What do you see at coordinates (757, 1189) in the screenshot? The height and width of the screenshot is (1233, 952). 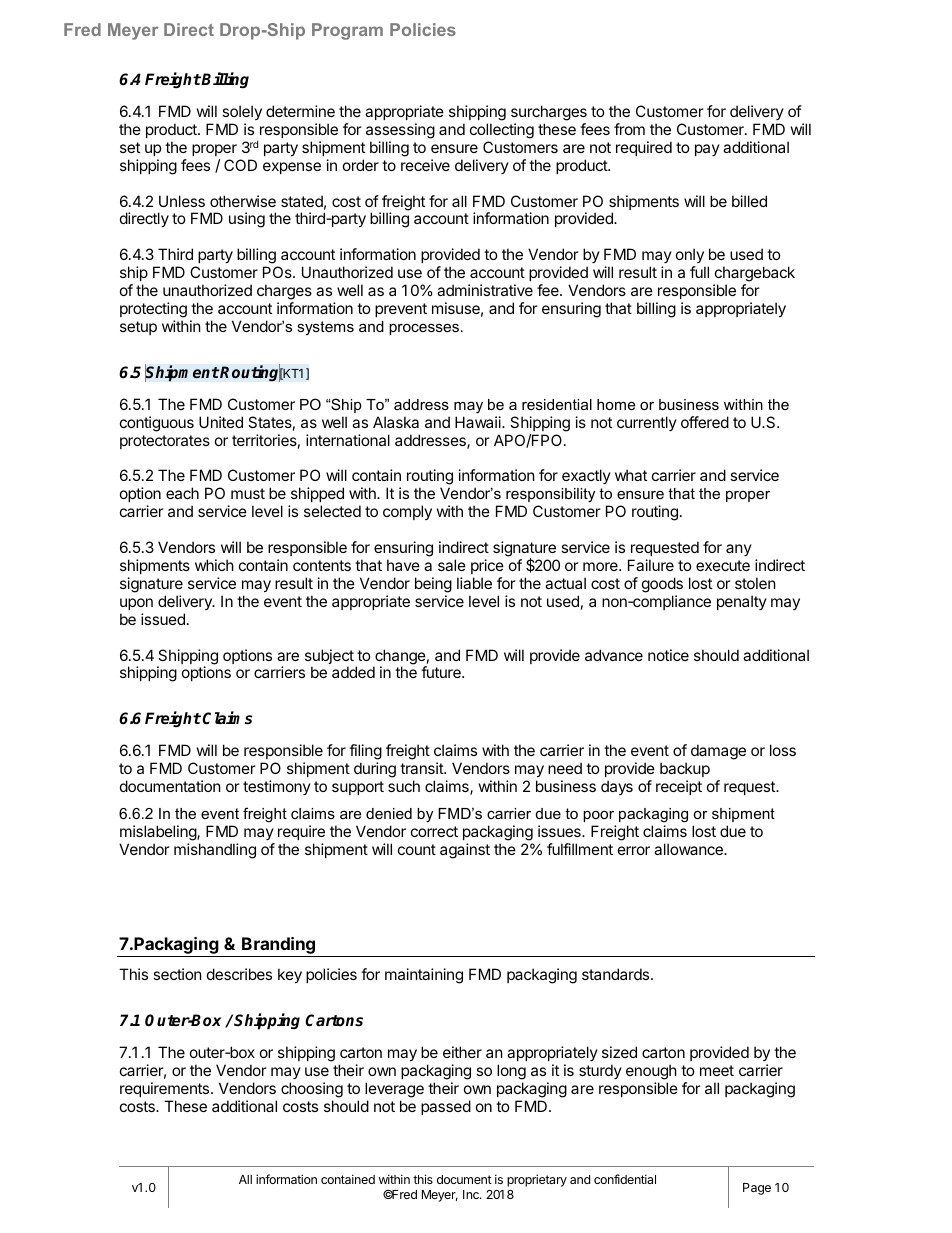 I see `Page` at bounding box center [757, 1189].
